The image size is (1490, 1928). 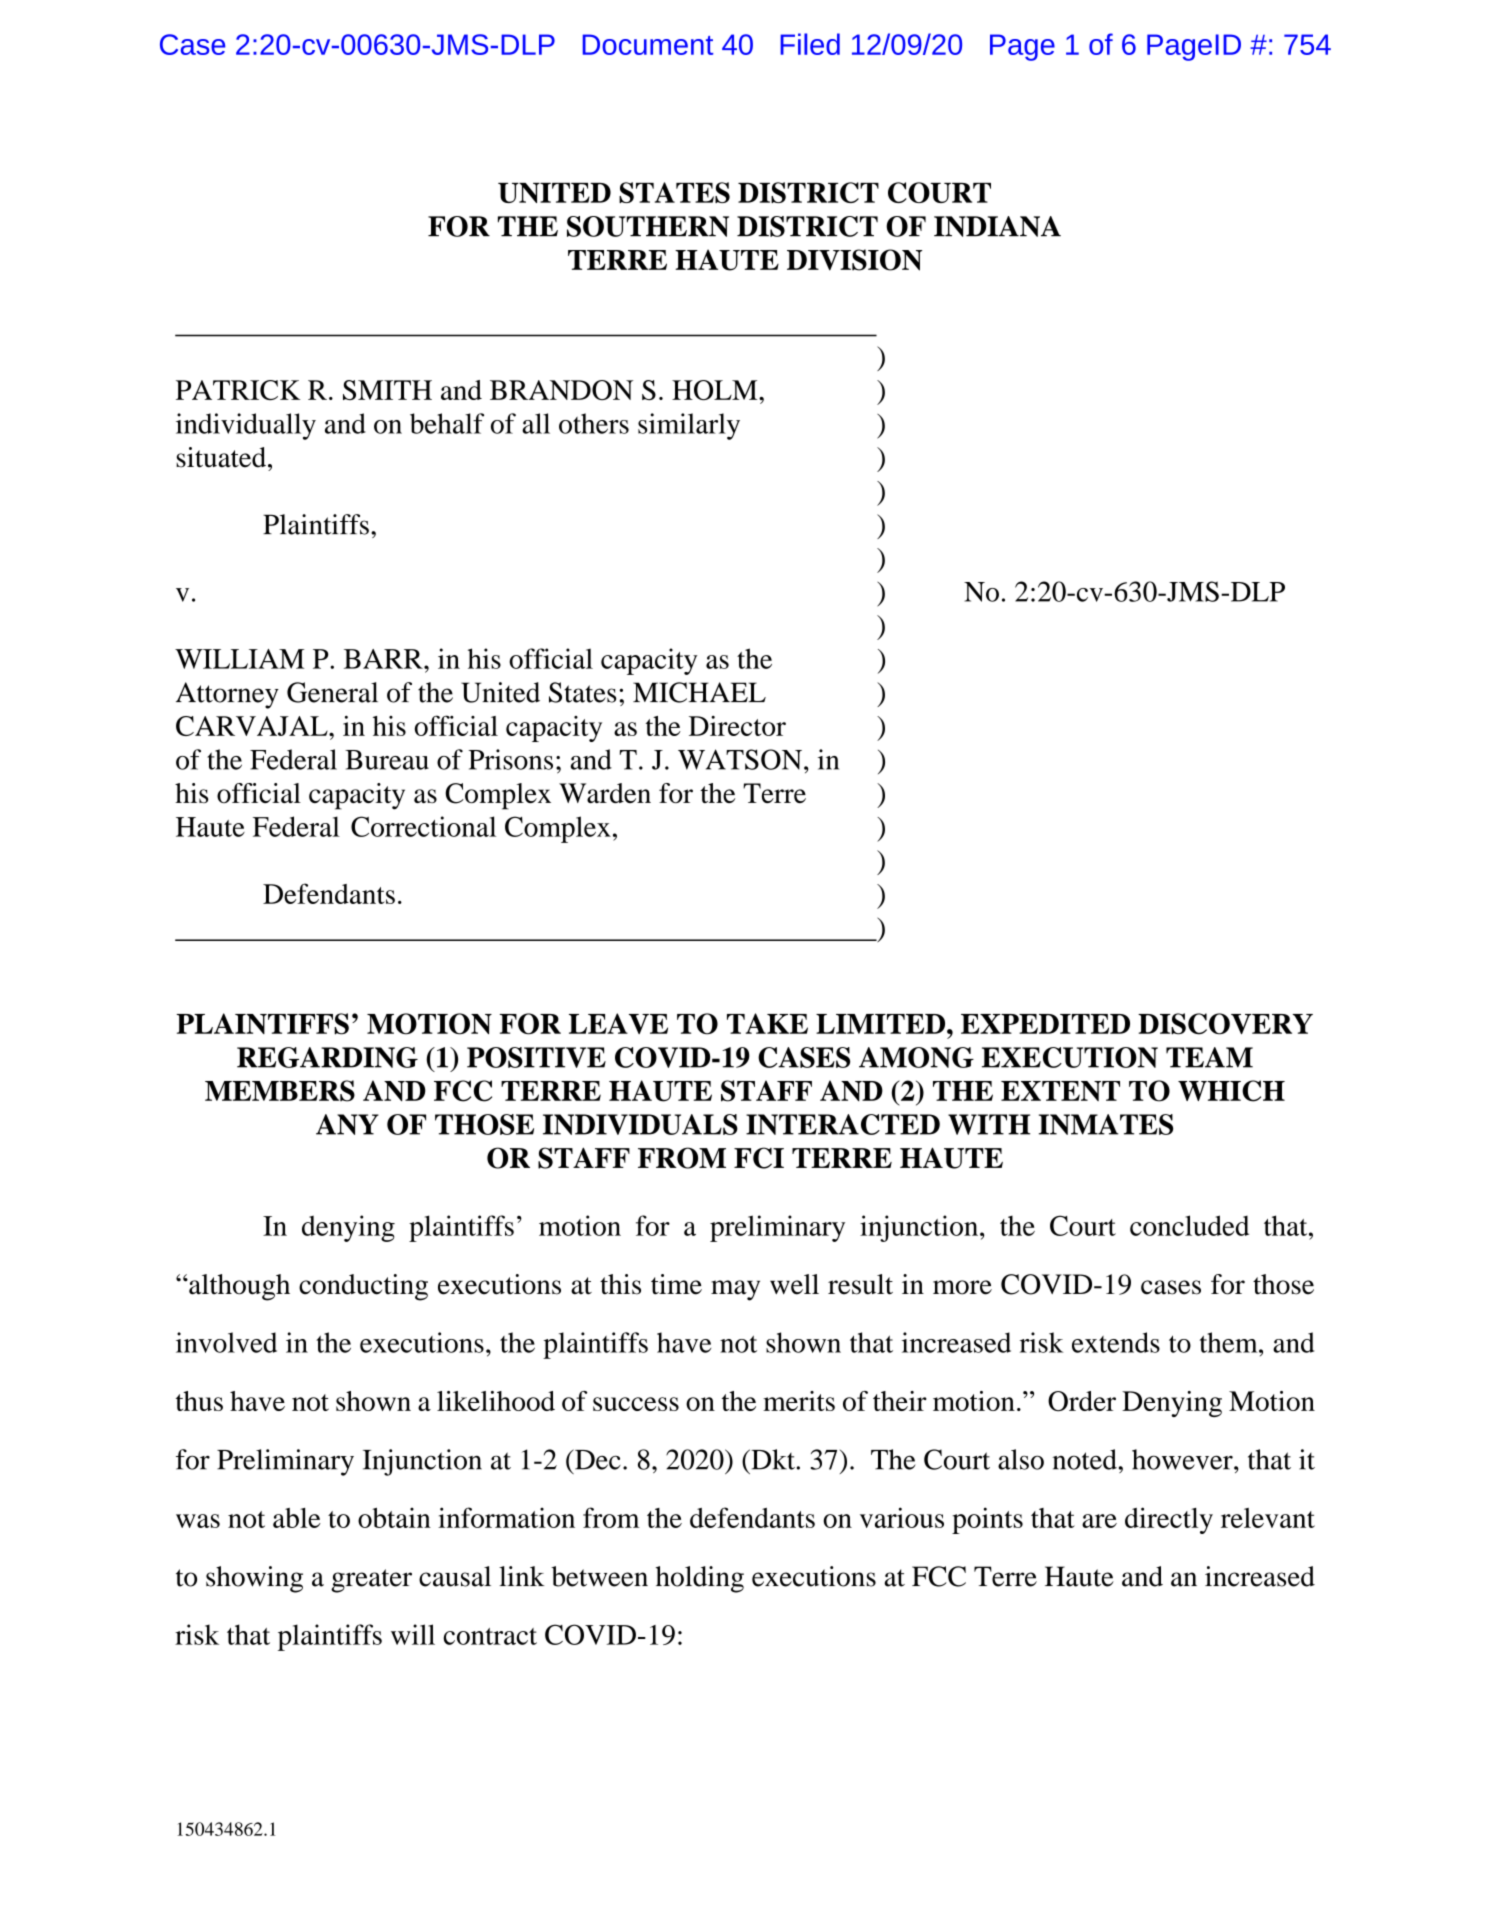 I want to click on Document, so click(x=648, y=44).
